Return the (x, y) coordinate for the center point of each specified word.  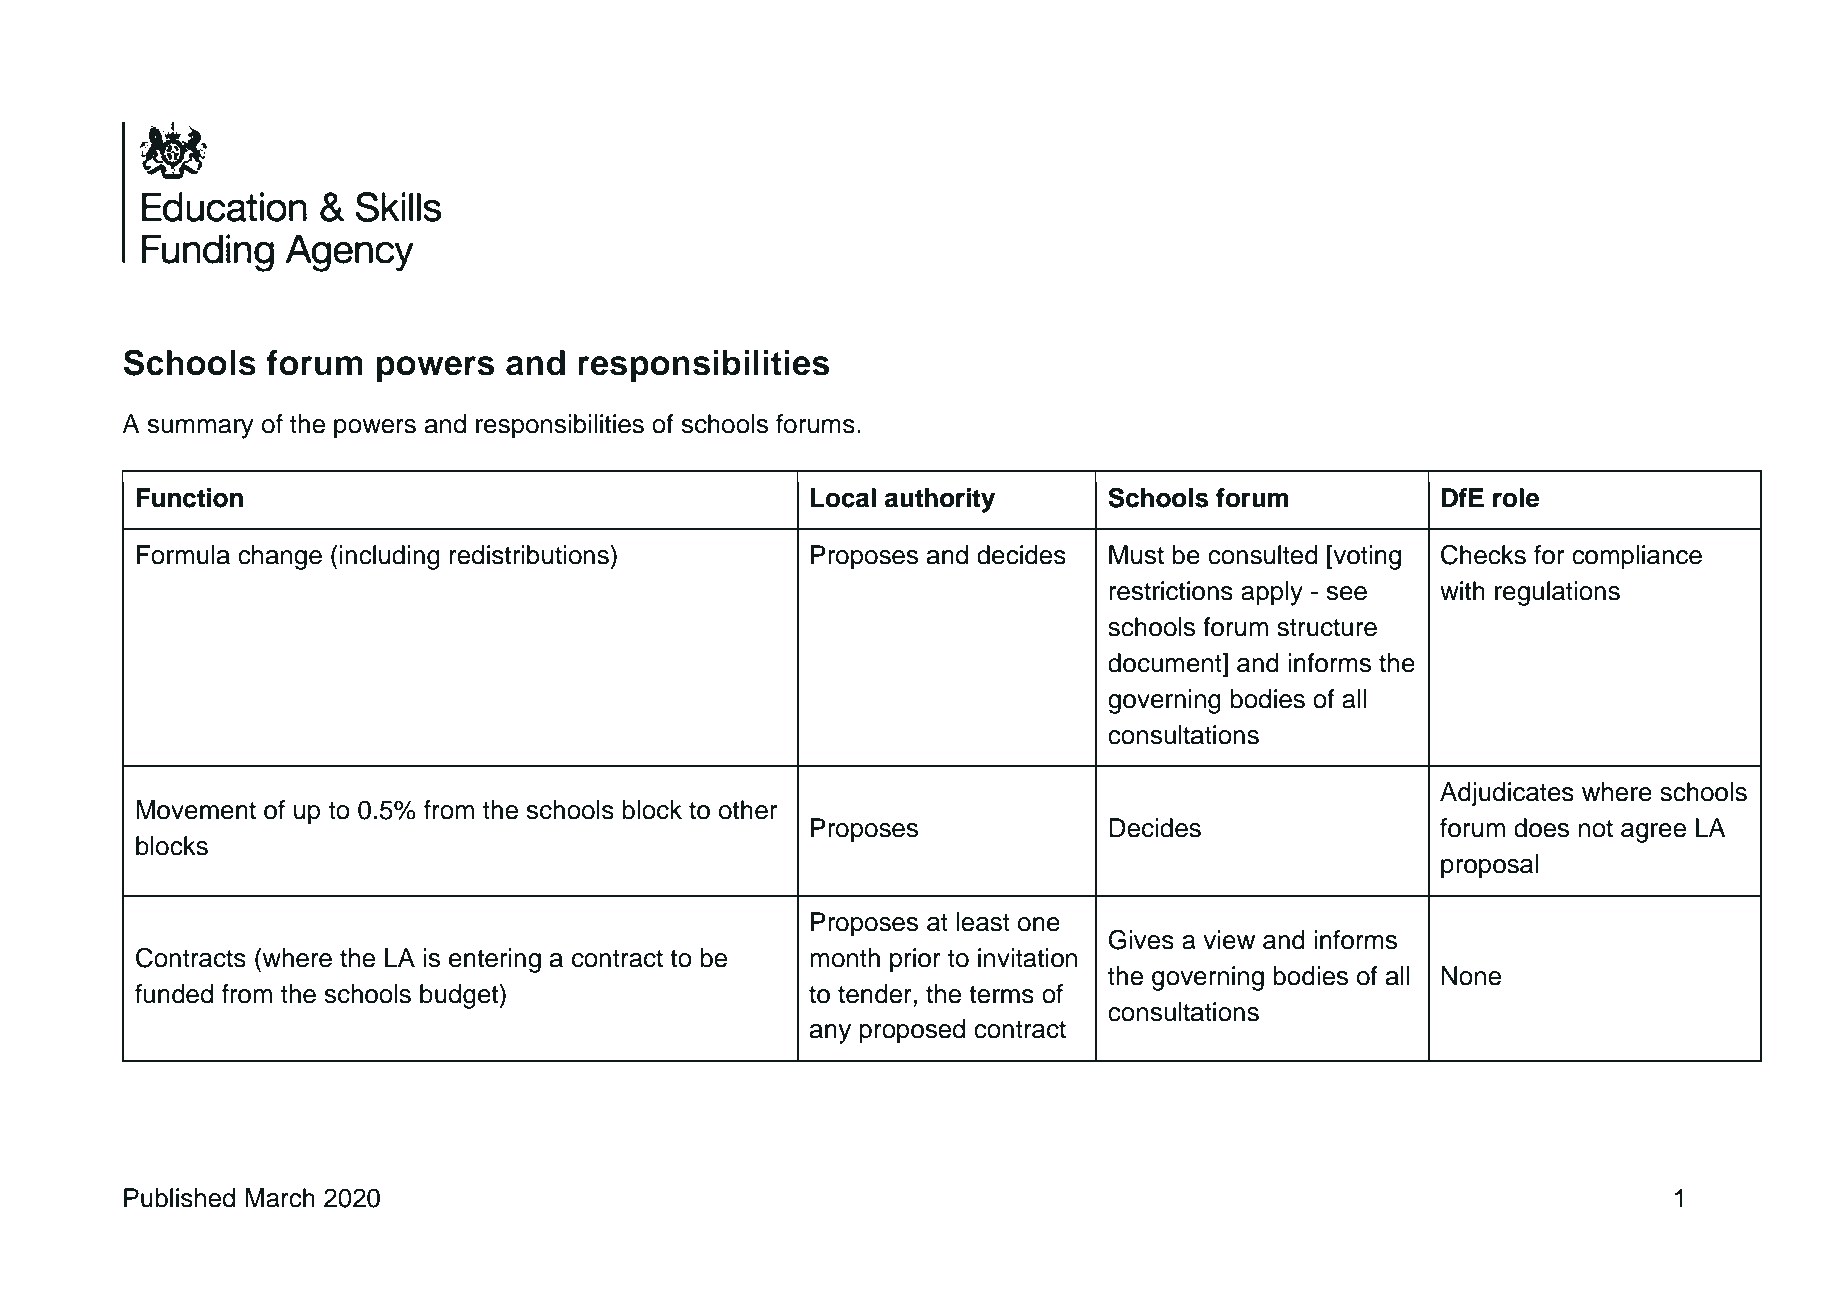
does (1541, 828)
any (830, 1034)
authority (940, 500)
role (1516, 498)
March (280, 1198)
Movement (196, 810)
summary (201, 429)
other (748, 810)
